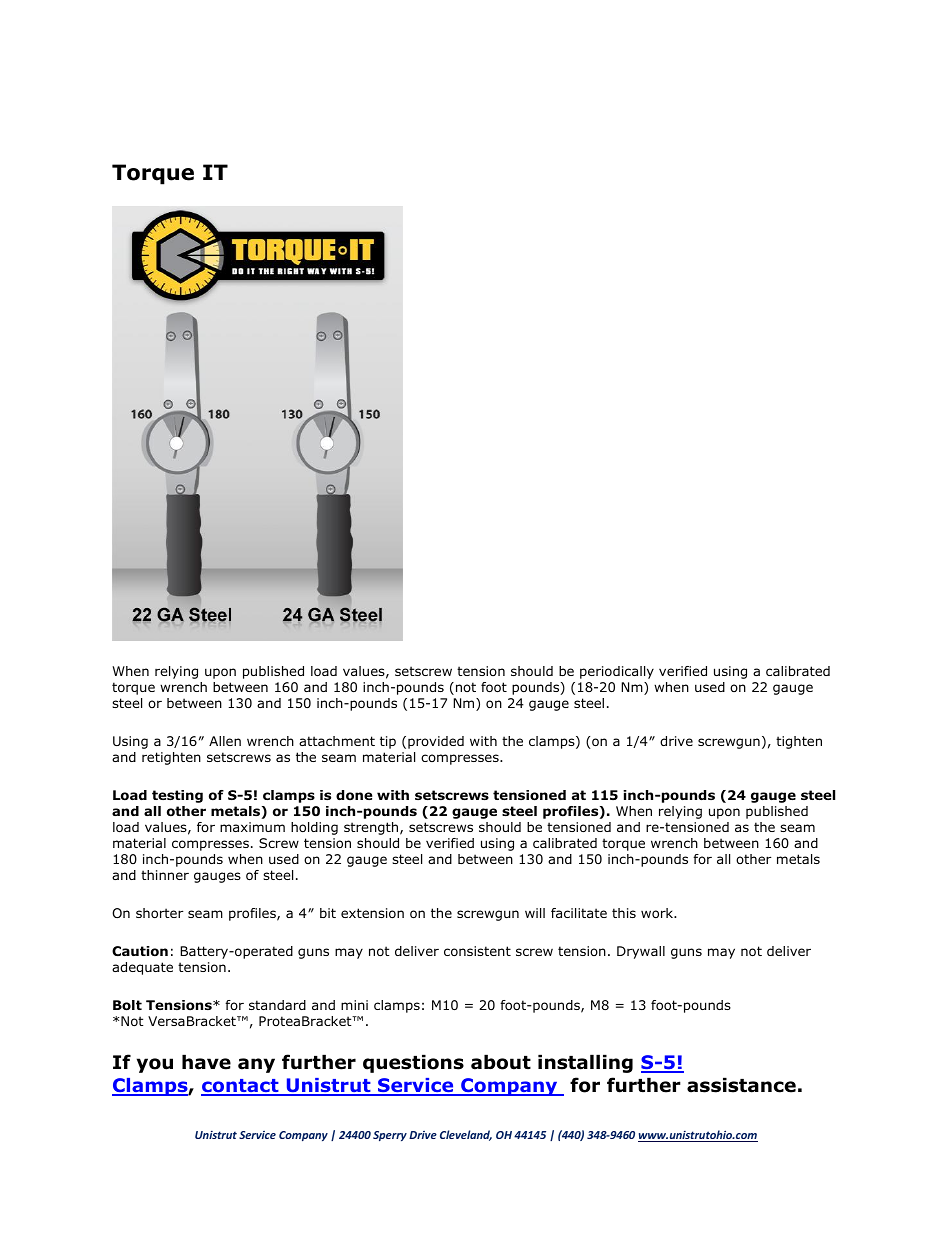  What do you see at coordinates (225, 741) in the page?
I see `Allen` at bounding box center [225, 741].
